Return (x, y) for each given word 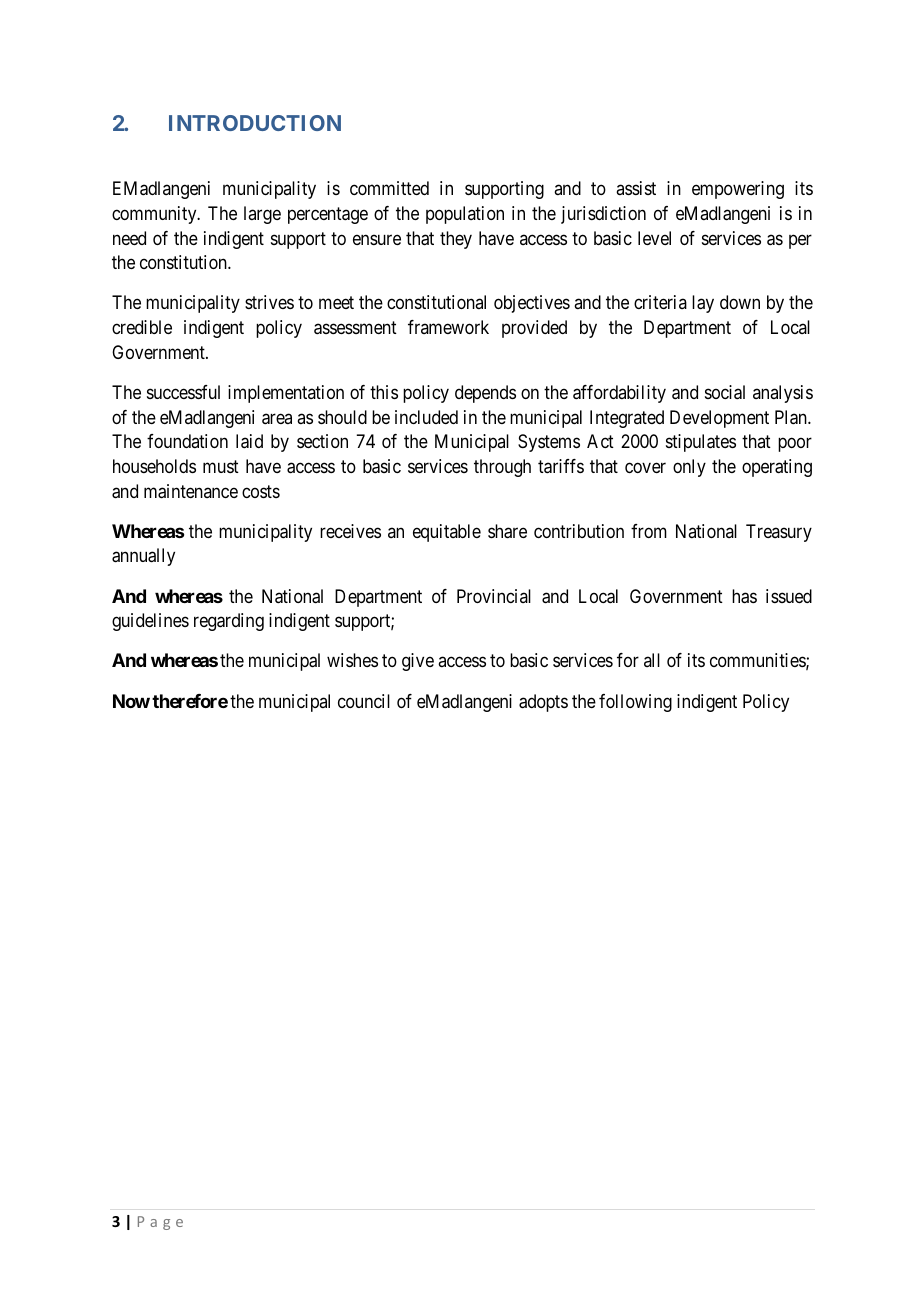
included (426, 417)
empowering (738, 190)
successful (183, 392)
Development (719, 419)
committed (389, 188)
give (418, 662)
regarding (229, 622)
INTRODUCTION (255, 123)
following (635, 703)
